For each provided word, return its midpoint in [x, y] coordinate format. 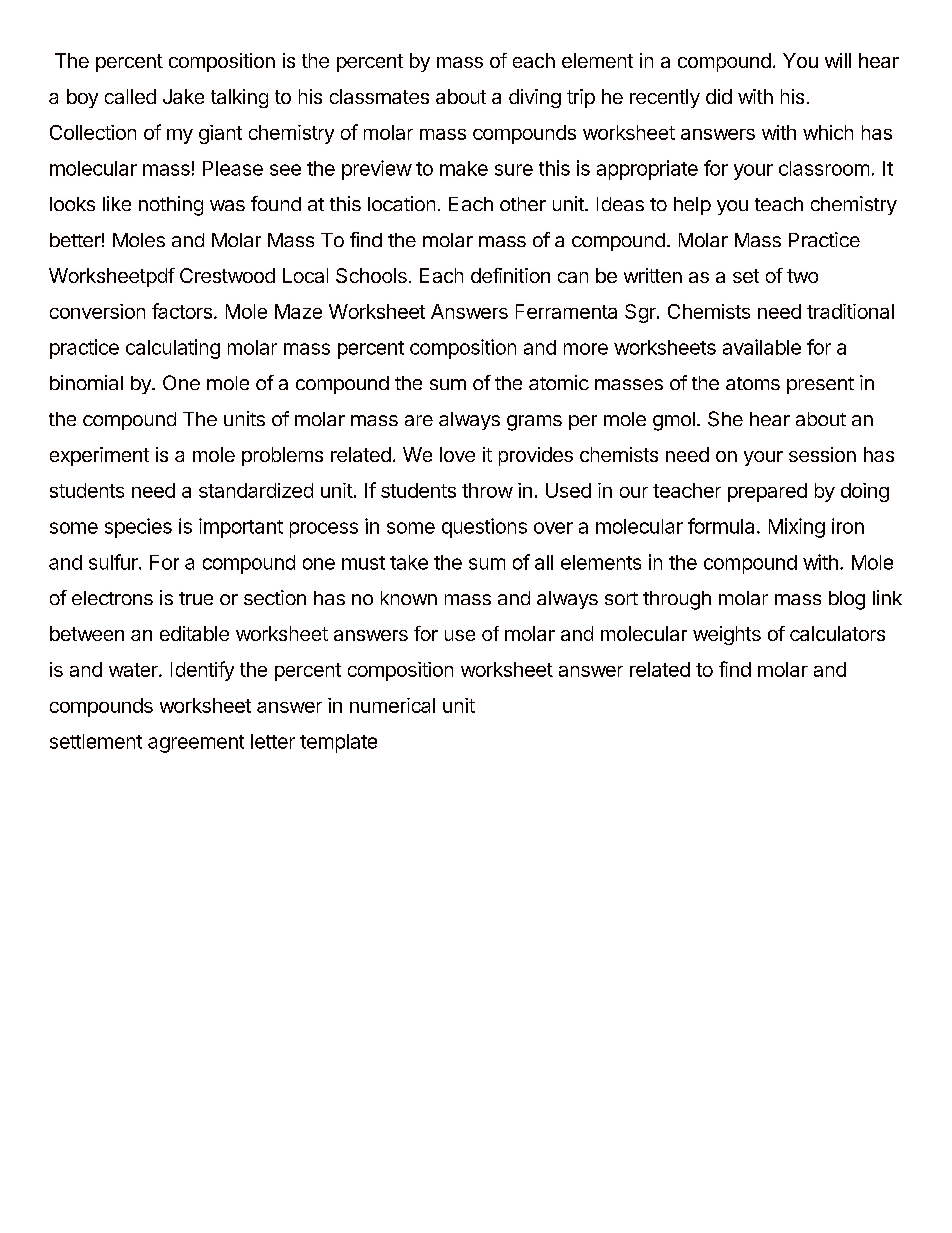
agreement [196, 744]
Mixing [797, 528]
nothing [171, 206]
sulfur [114, 562]
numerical [392, 705]
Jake [183, 96]
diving [535, 98]
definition [510, 275]
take [409, 562]
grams [534, 423]
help [692, 206]
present [820, 385]
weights [727, 635]
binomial [86, 382]
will [838, 60]
